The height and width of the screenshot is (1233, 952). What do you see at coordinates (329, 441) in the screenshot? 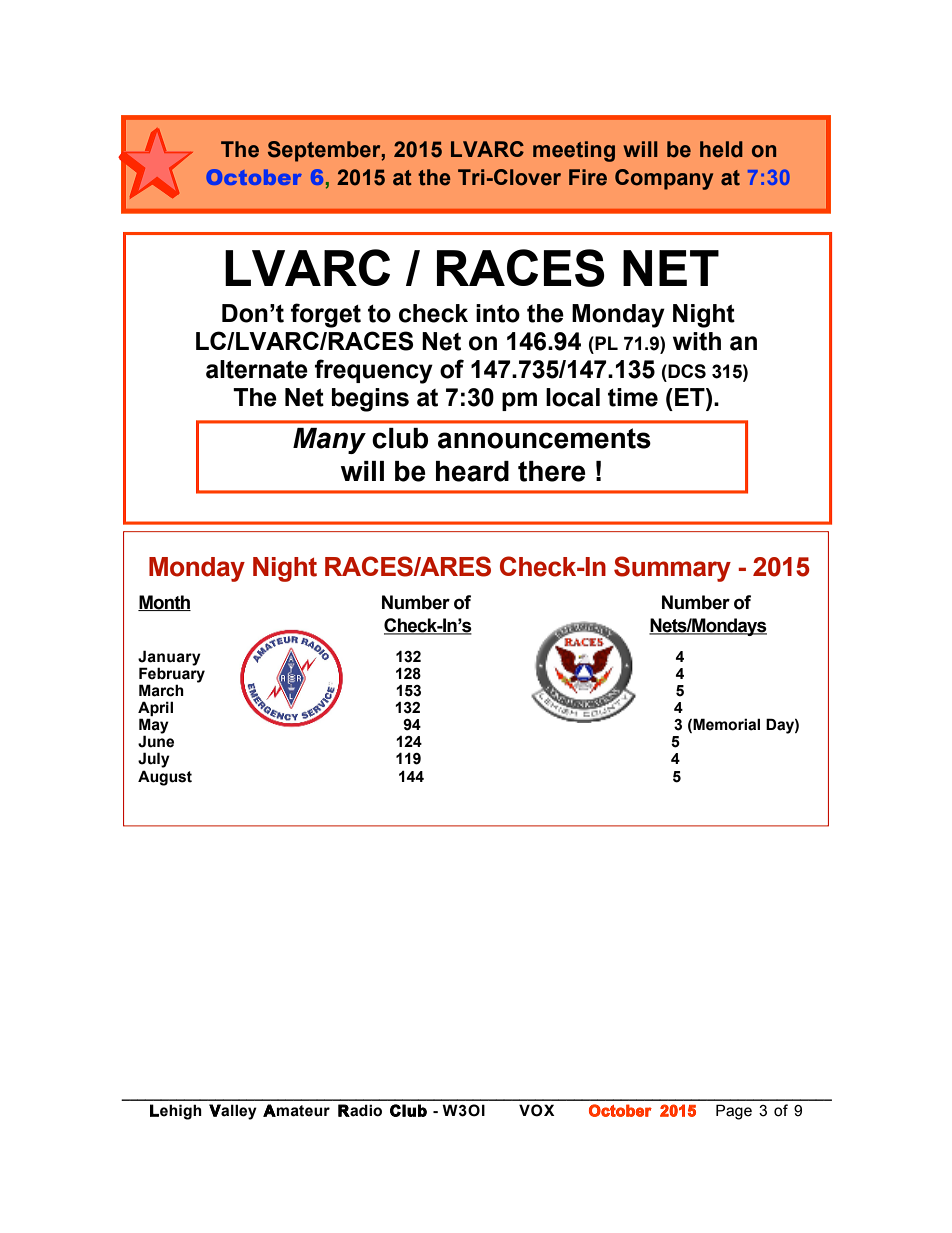
I see `Many` at bounding box center [329, 441].
